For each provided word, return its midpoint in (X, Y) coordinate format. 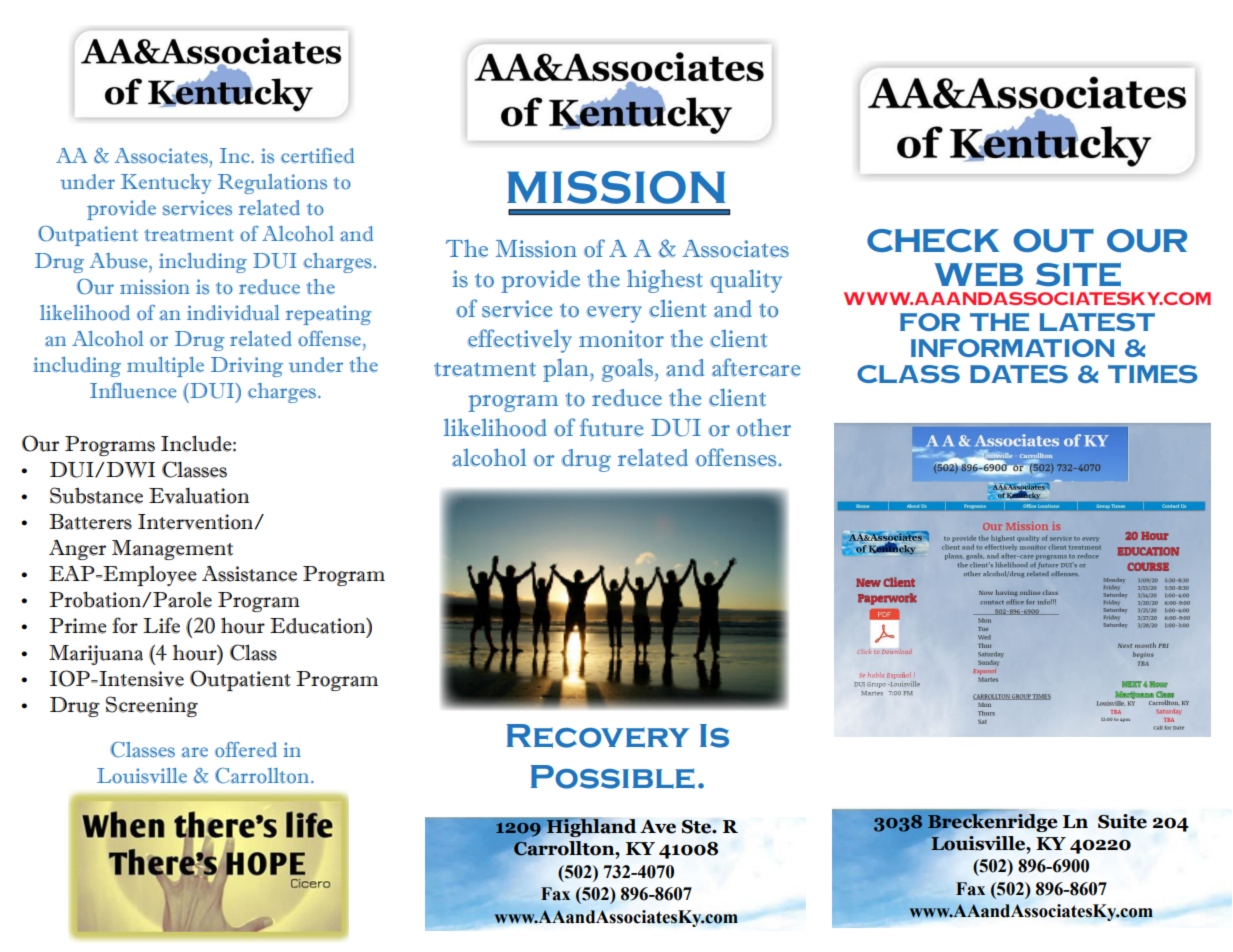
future (611, 427)
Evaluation (199, 495)
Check (933, 241)
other (763, 427)
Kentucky (166, 184)
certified (317, 156)
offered (246, 750)
